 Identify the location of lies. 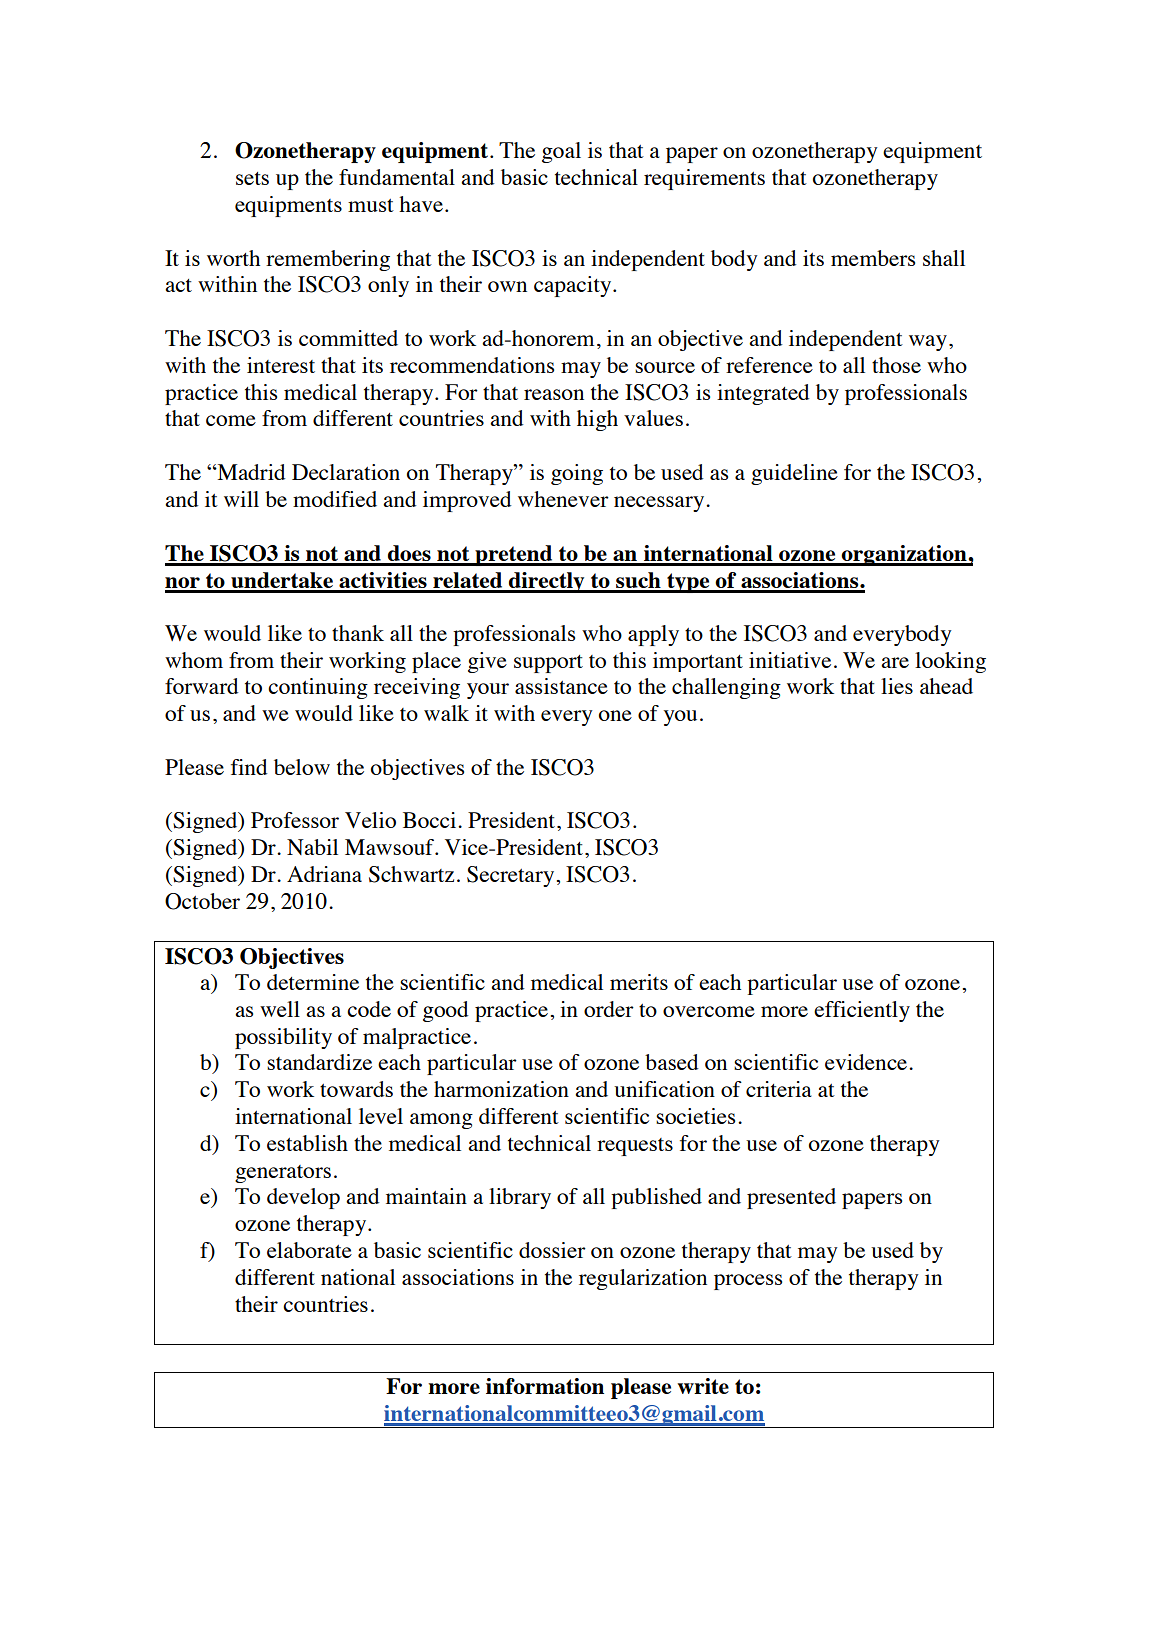
(897, 686).
